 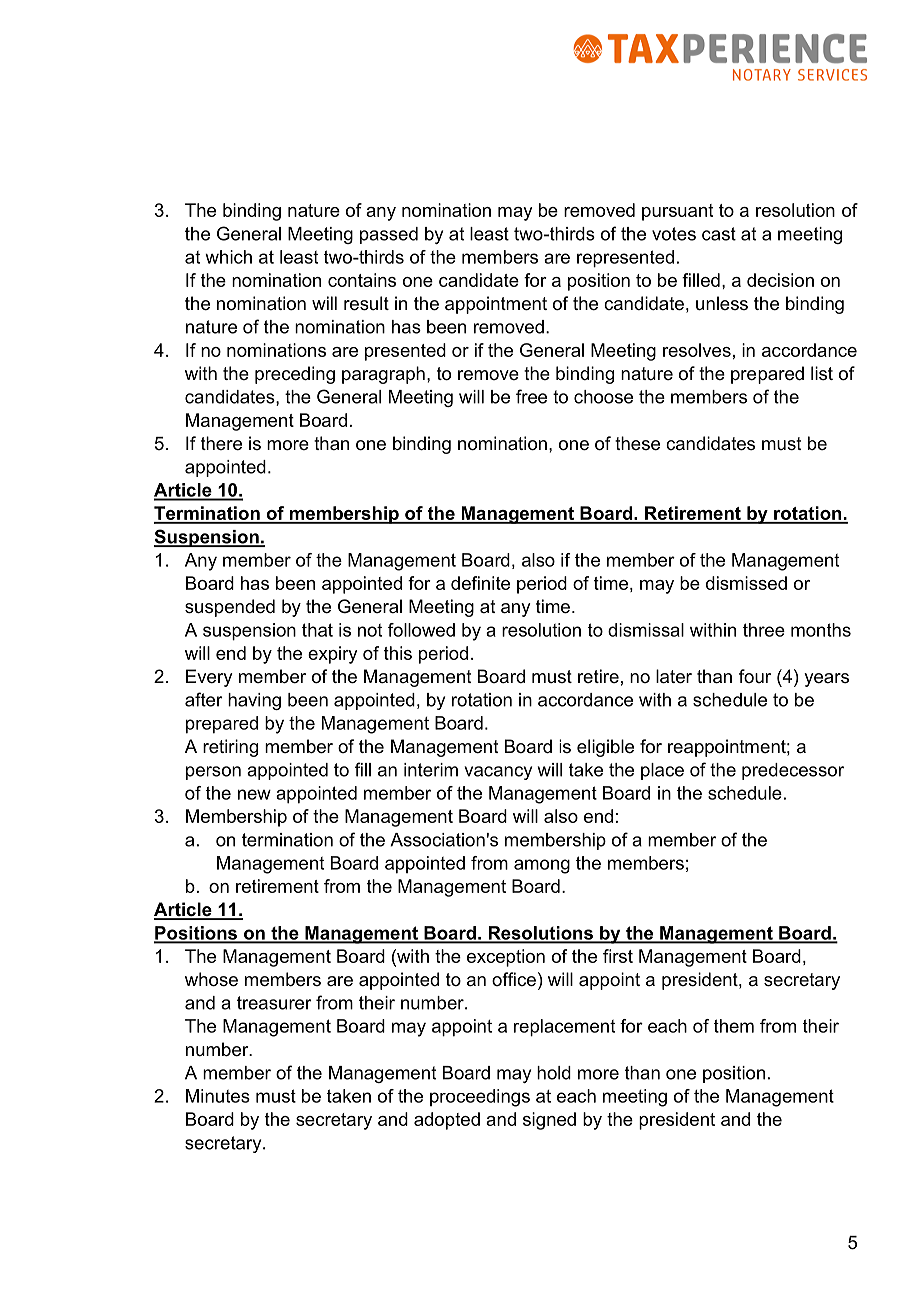 I want to click on them, so click(x=734, y=1026).
